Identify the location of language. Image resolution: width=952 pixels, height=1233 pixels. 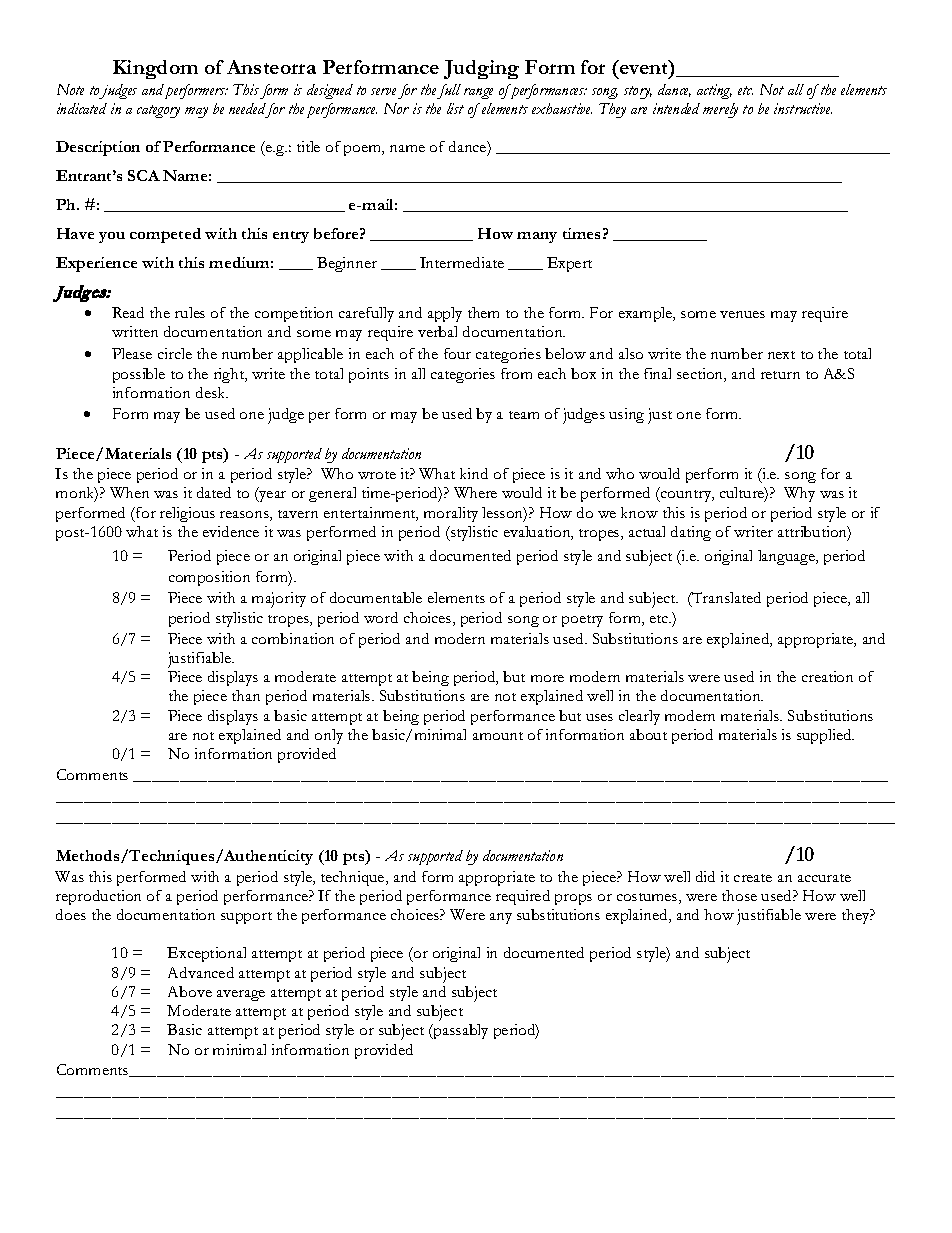
(787, 557).
